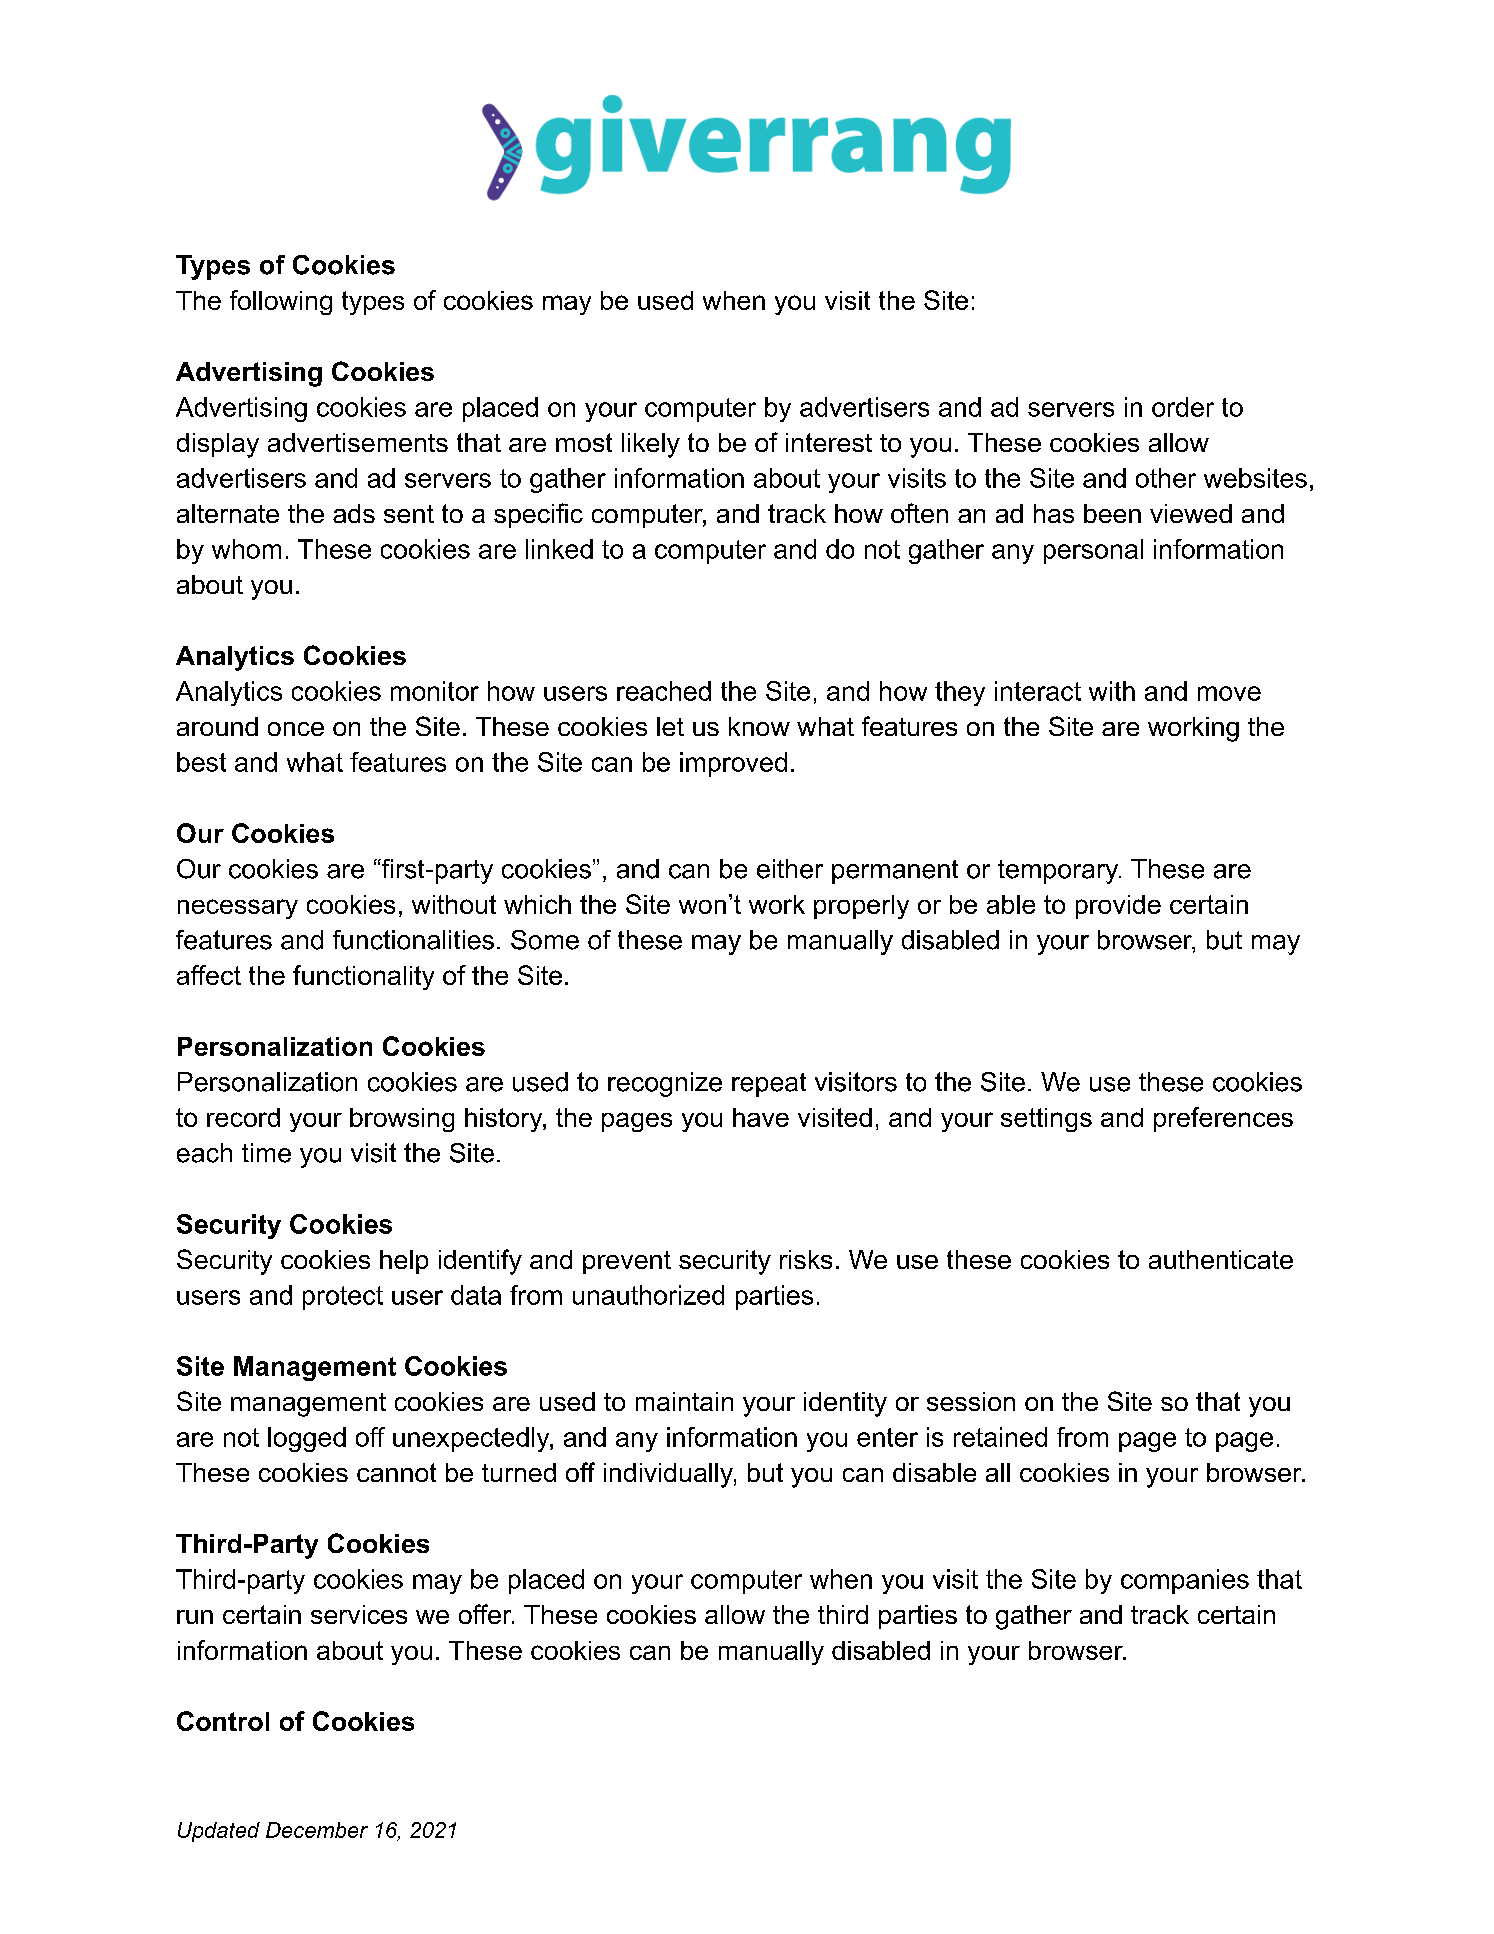 The height and width of the document is (1934, 1494). Describe the element at coordinates (317, 1830) in the document. I see `December` at that location.
